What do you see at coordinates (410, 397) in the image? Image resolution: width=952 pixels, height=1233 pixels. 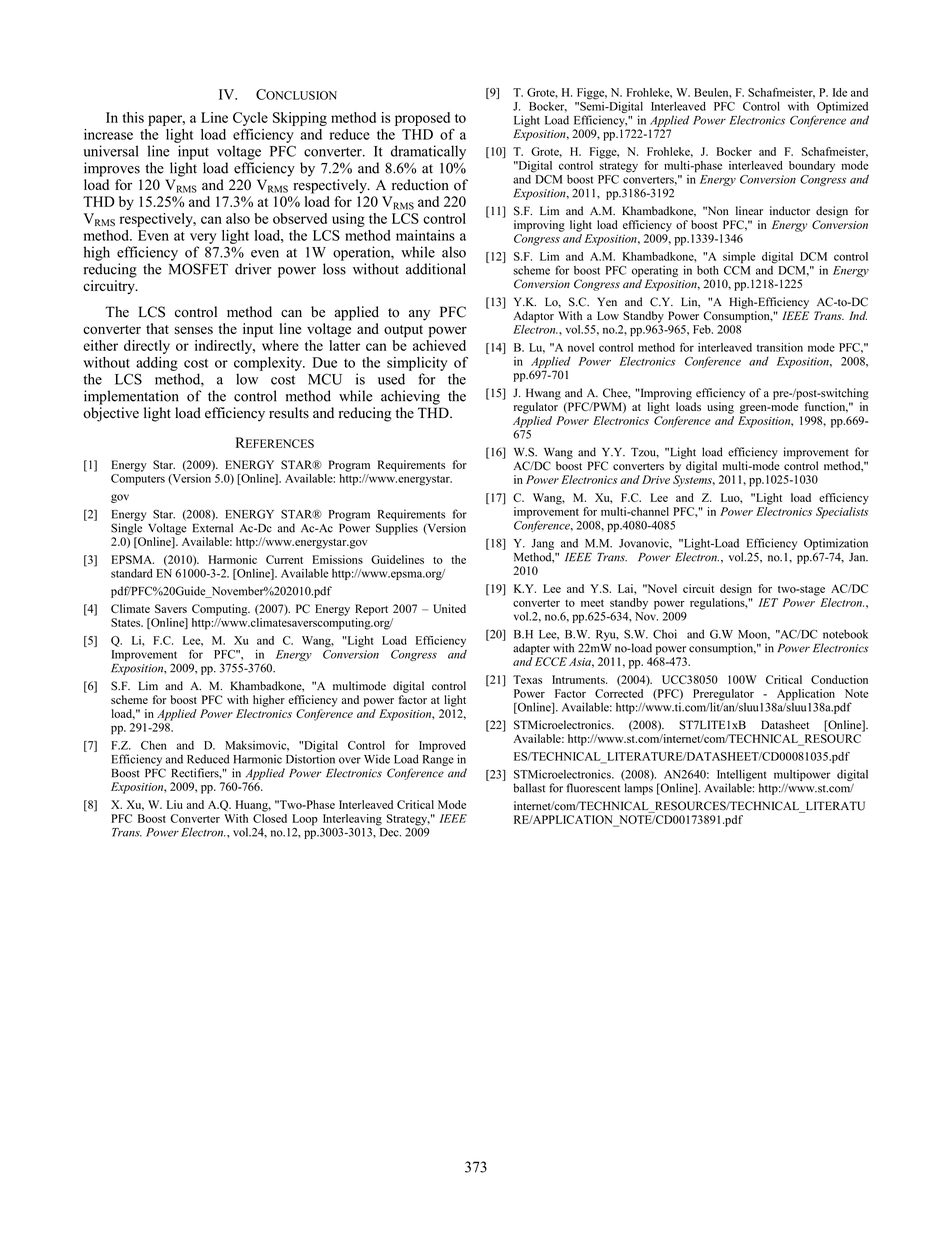 I see `achieving` at bounding box center [410, 397].
